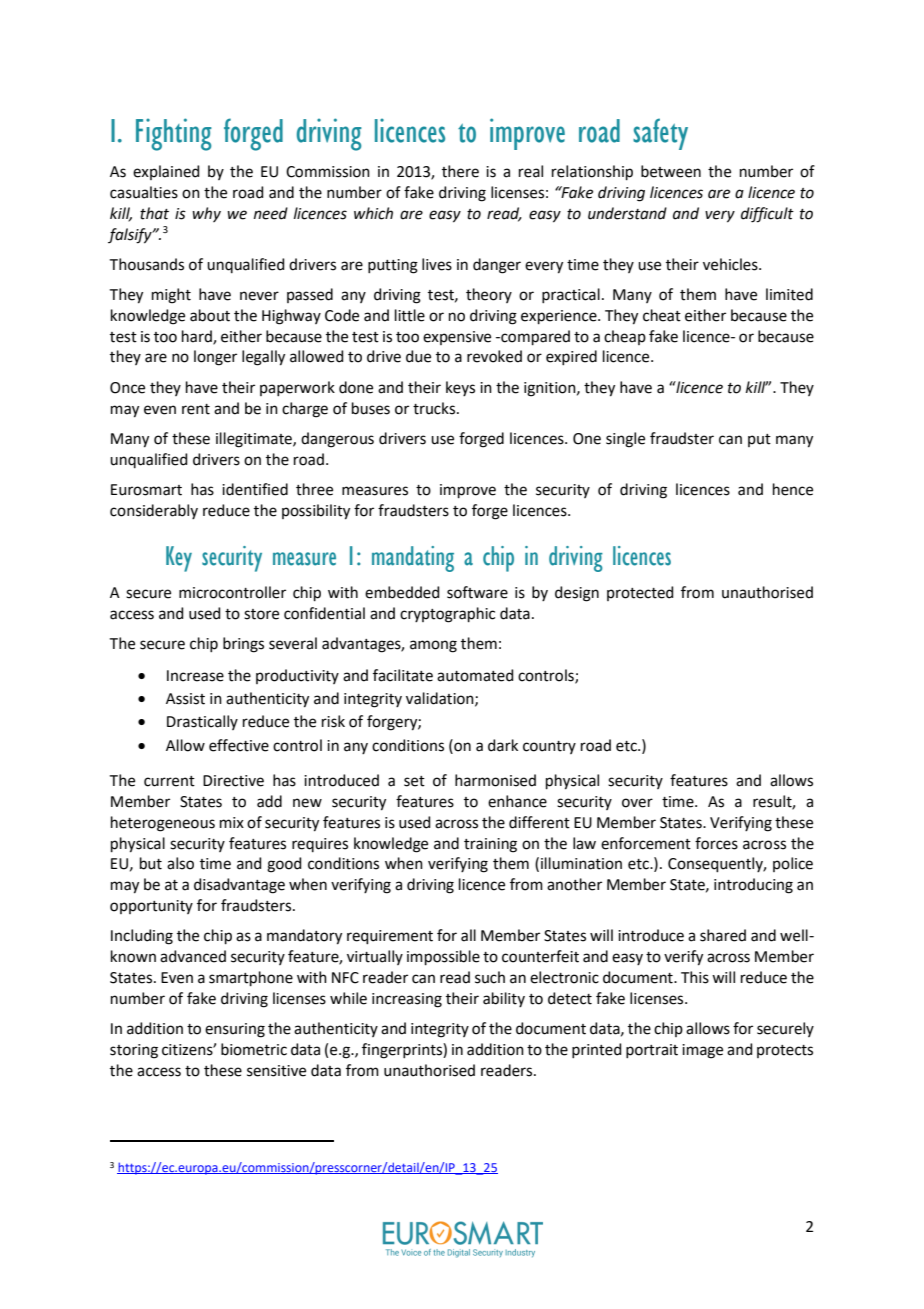 The height and width of the document is (1309, 924). I want to click on between, so click(671, 171).
